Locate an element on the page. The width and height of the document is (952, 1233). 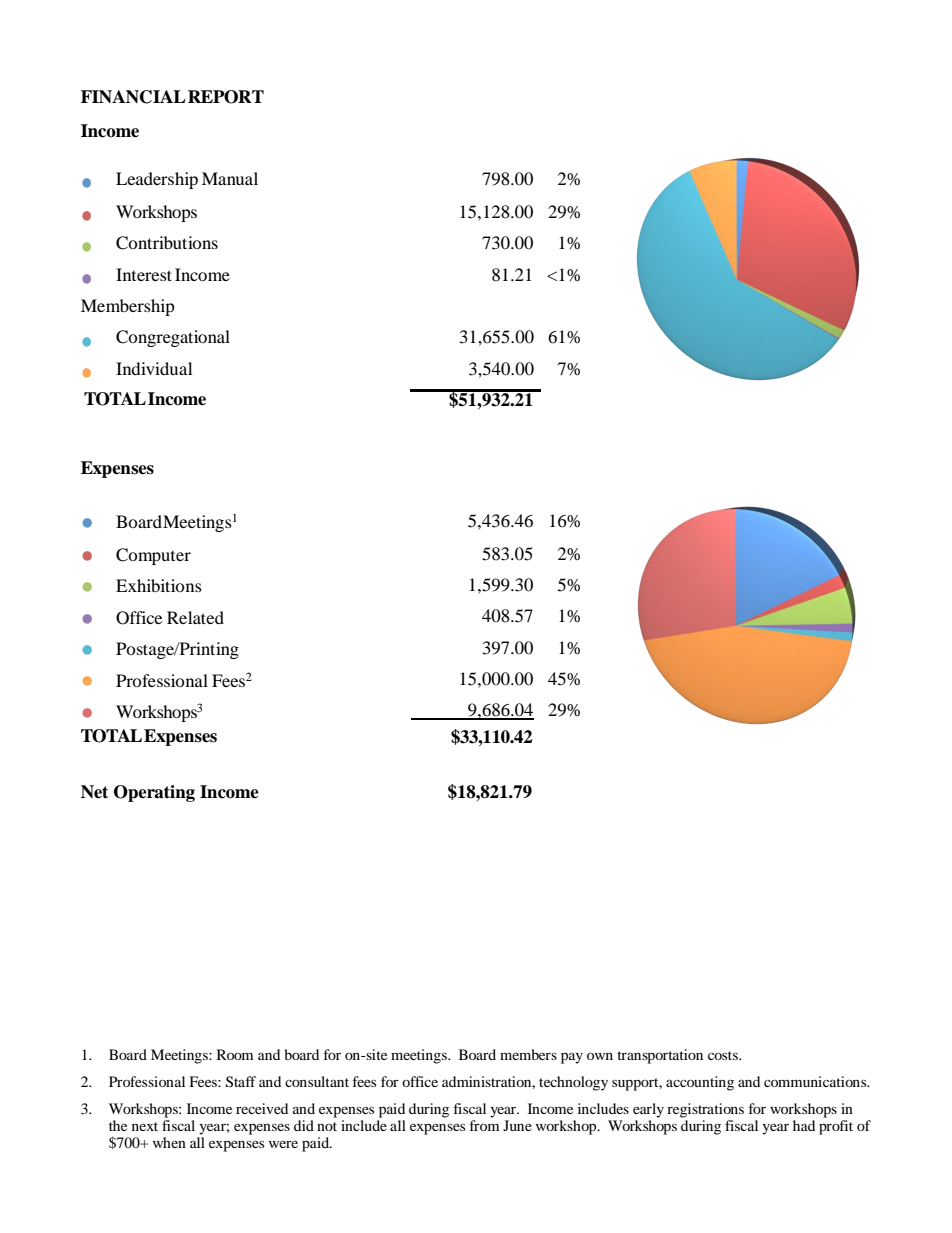
Operating is located at coordinates (154, 793).
